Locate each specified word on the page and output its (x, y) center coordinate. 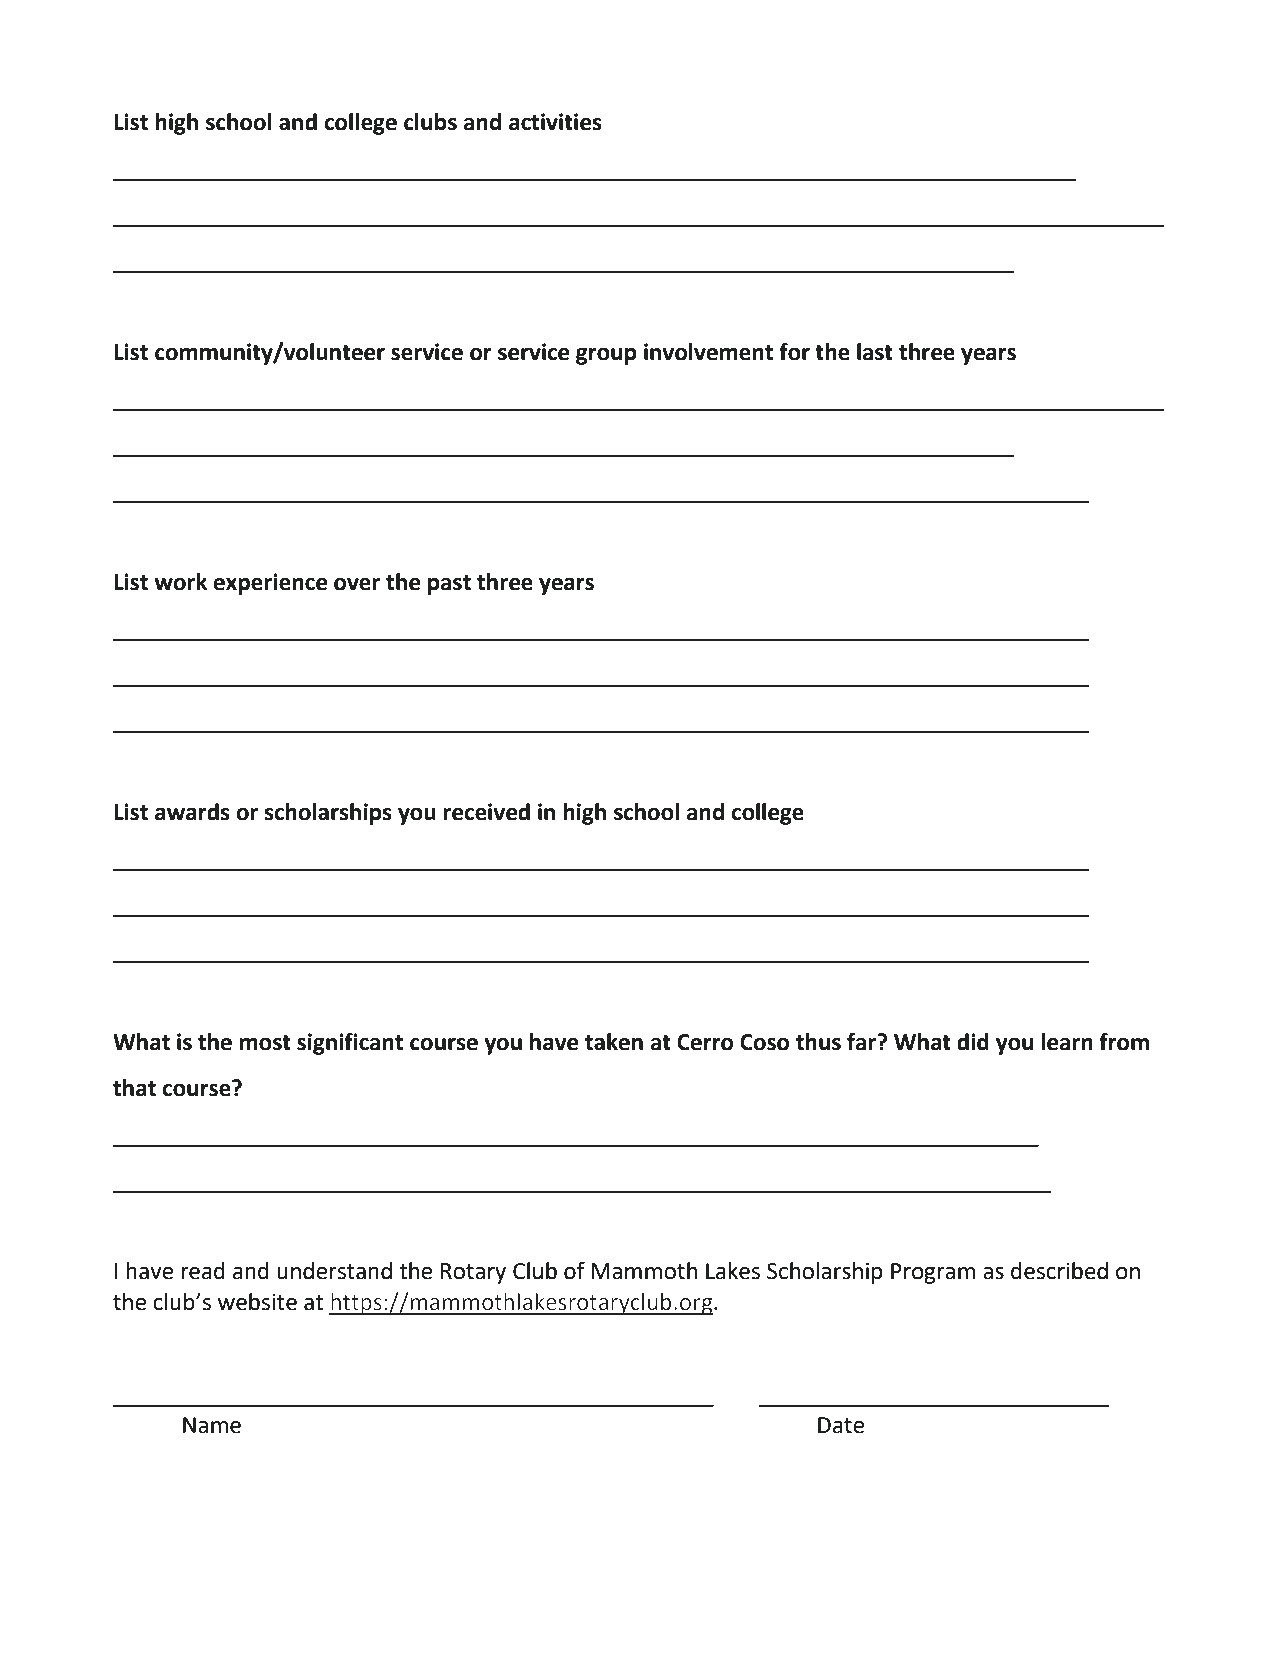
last (875, 352)
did (973, 1042)
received (486, 812)
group (606, 356)
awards (192, 812)
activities (555, 122)
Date (841, 1425)
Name (212, 1425)
